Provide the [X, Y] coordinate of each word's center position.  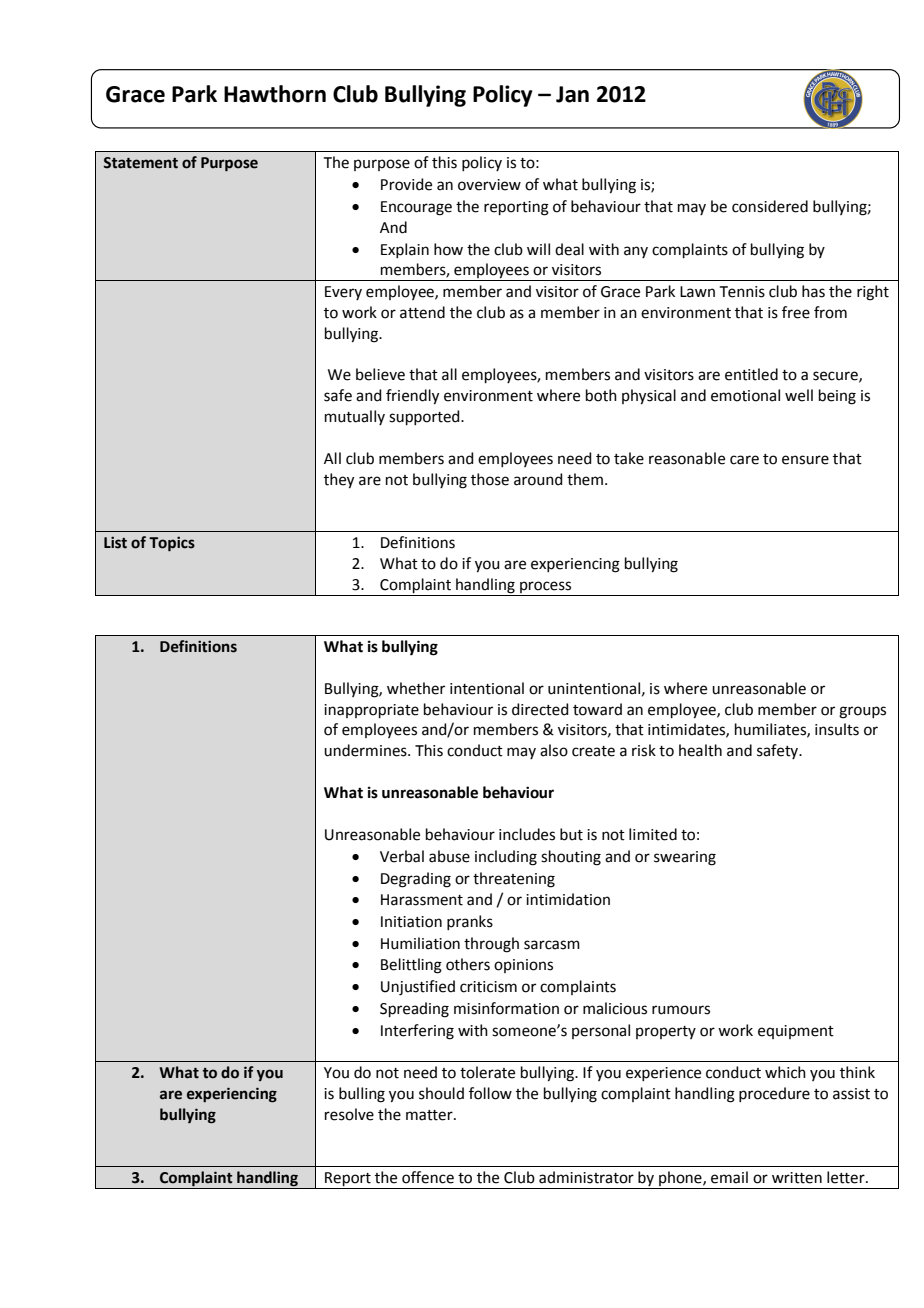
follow [490, 1093]
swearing [685, 858]
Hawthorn [275, 94]
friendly [412, 397]
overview [489, 185]
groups [862, 712]
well [799, 395]
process [546, 588]
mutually [355, 417]
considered [770, 206]
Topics [172, 544]
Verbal [402, 856]
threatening [514, 880]
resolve [349, 1114]
